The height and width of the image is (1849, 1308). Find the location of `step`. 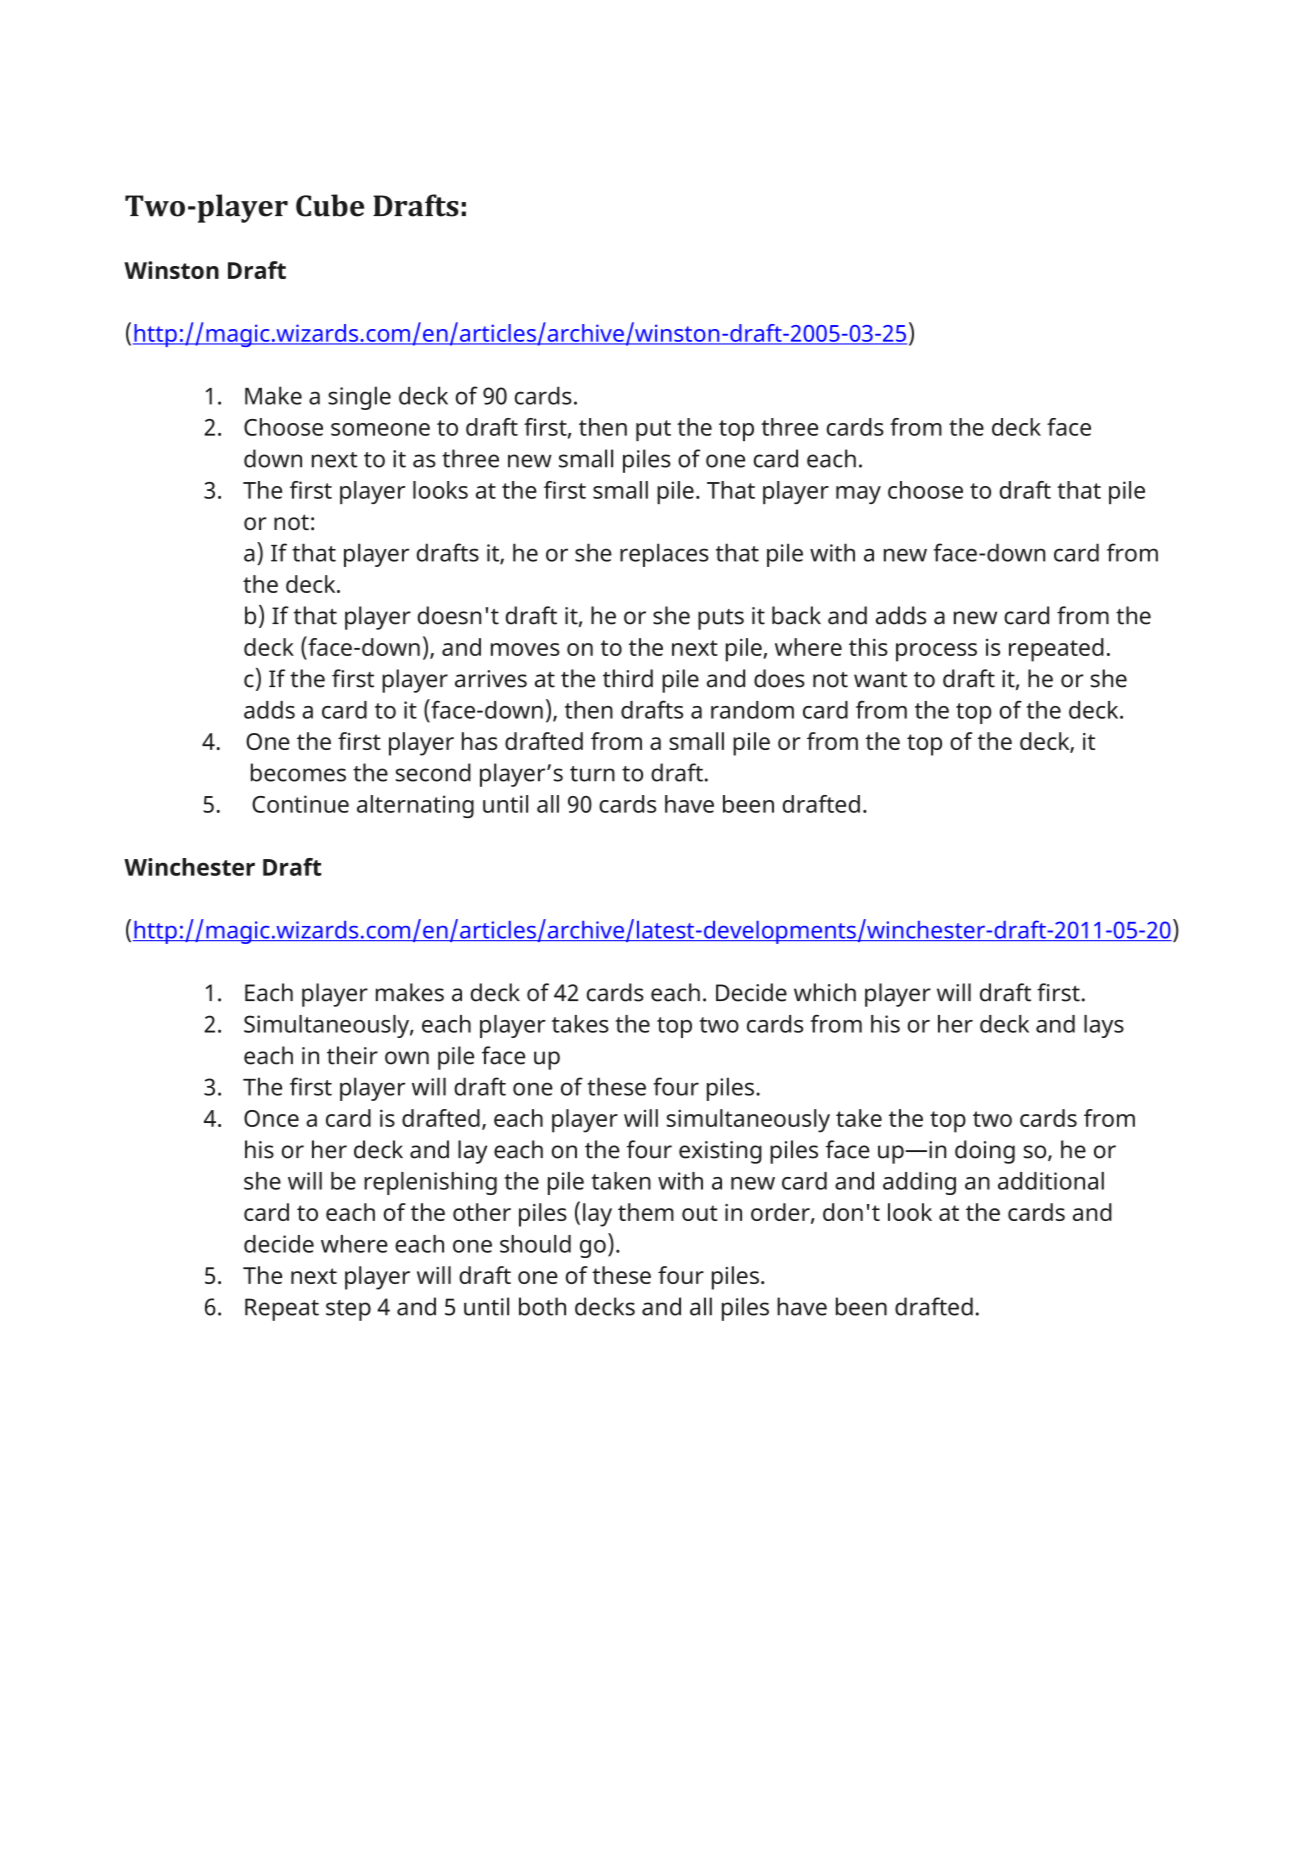

step is located at coordinates (348, 1310).
